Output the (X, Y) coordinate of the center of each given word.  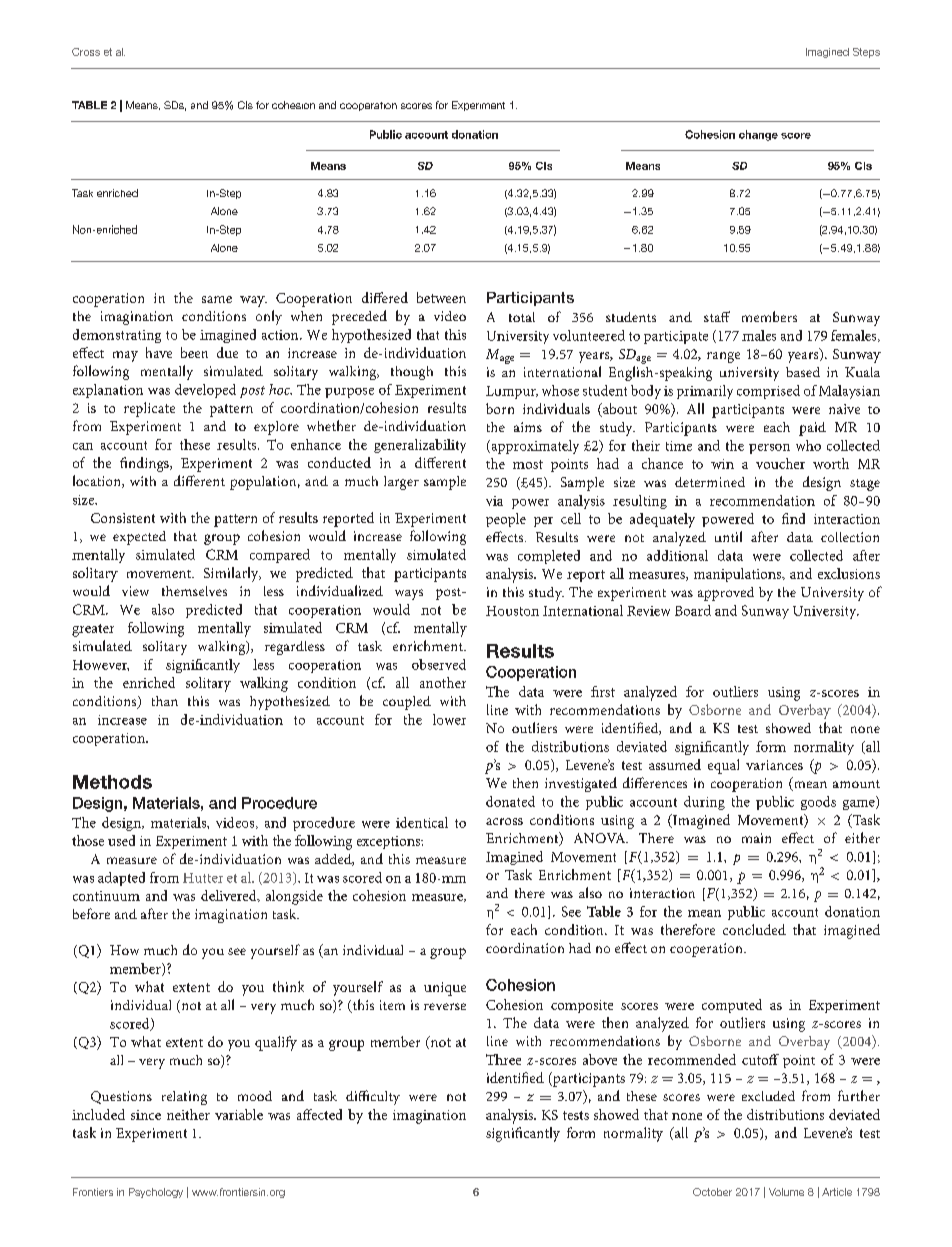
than (165, 701)
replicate (149, 409)
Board (693, 610)
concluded (754, 929)
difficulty (373, 1097)
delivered (230, 896)
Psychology (156, 1193)
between (441, 297)
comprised (768, 392)
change (758, 135)
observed (439, 664)
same (217, 299)
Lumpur (512, 392)
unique (445, 989)
